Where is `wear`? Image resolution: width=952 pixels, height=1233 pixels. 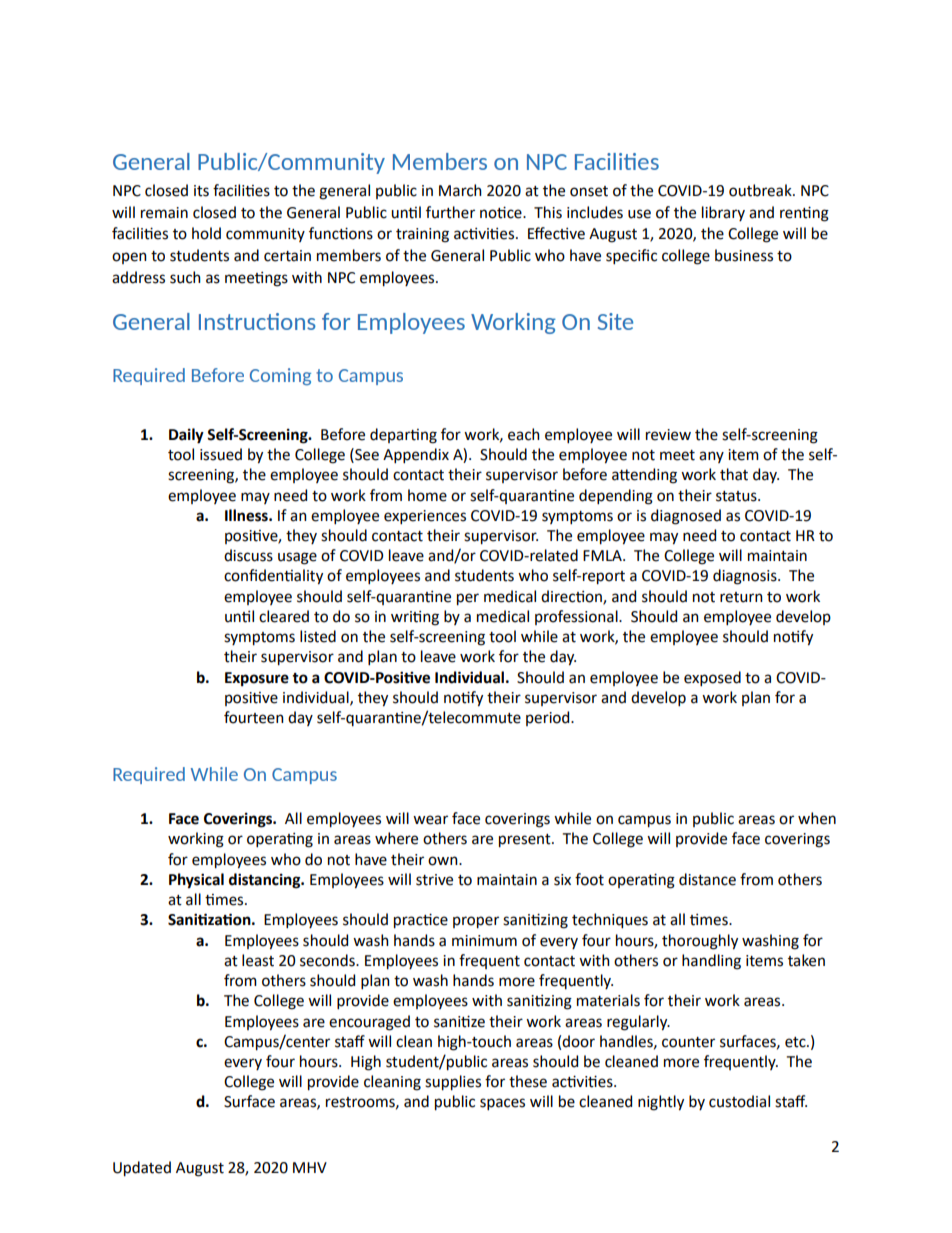 wear is located at coordinates (430, 820).
